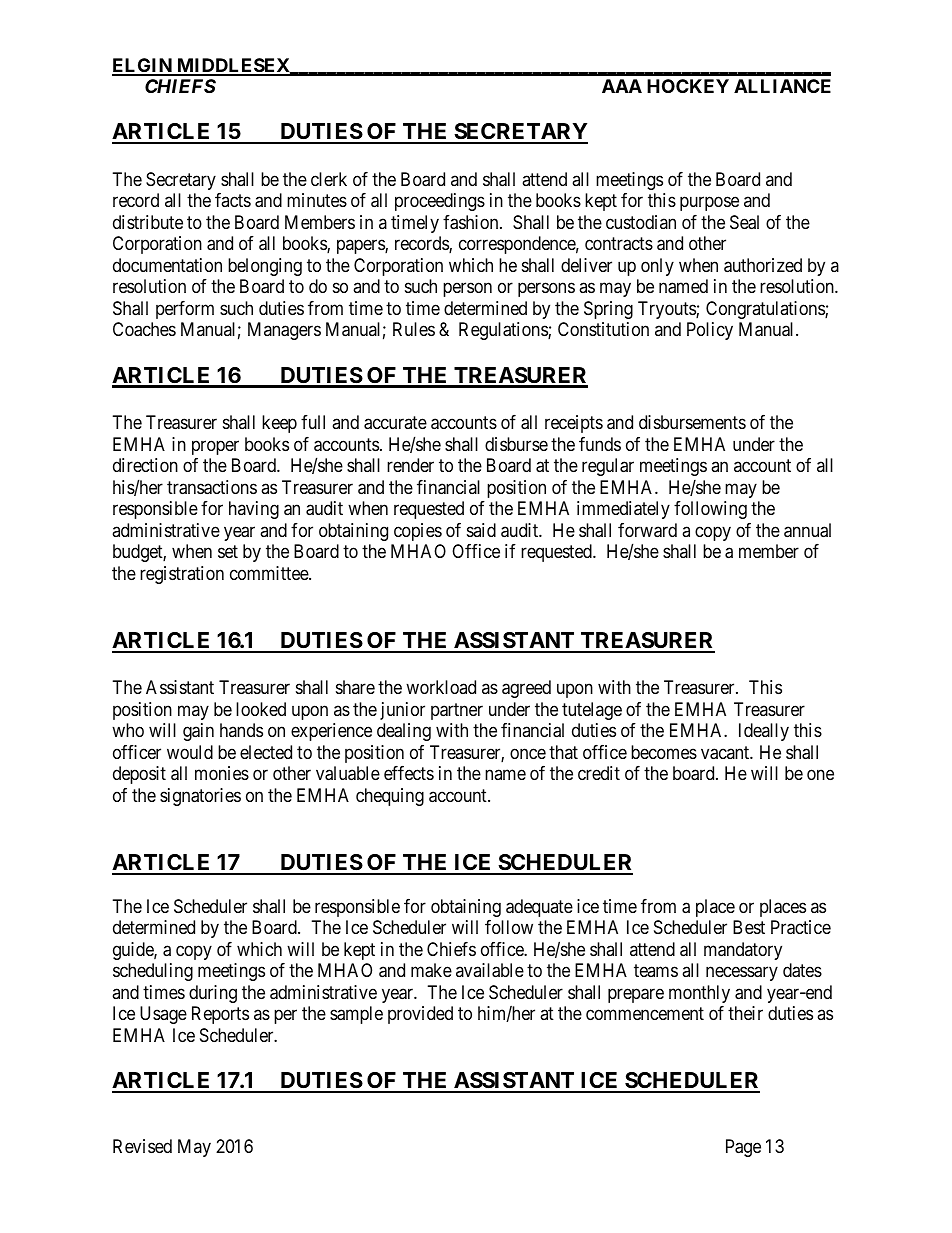 This screenshot has width=952, height=1233. Describe the element at coordinates (440, 202) in the screenshot. I see `proceedings` at that location.
